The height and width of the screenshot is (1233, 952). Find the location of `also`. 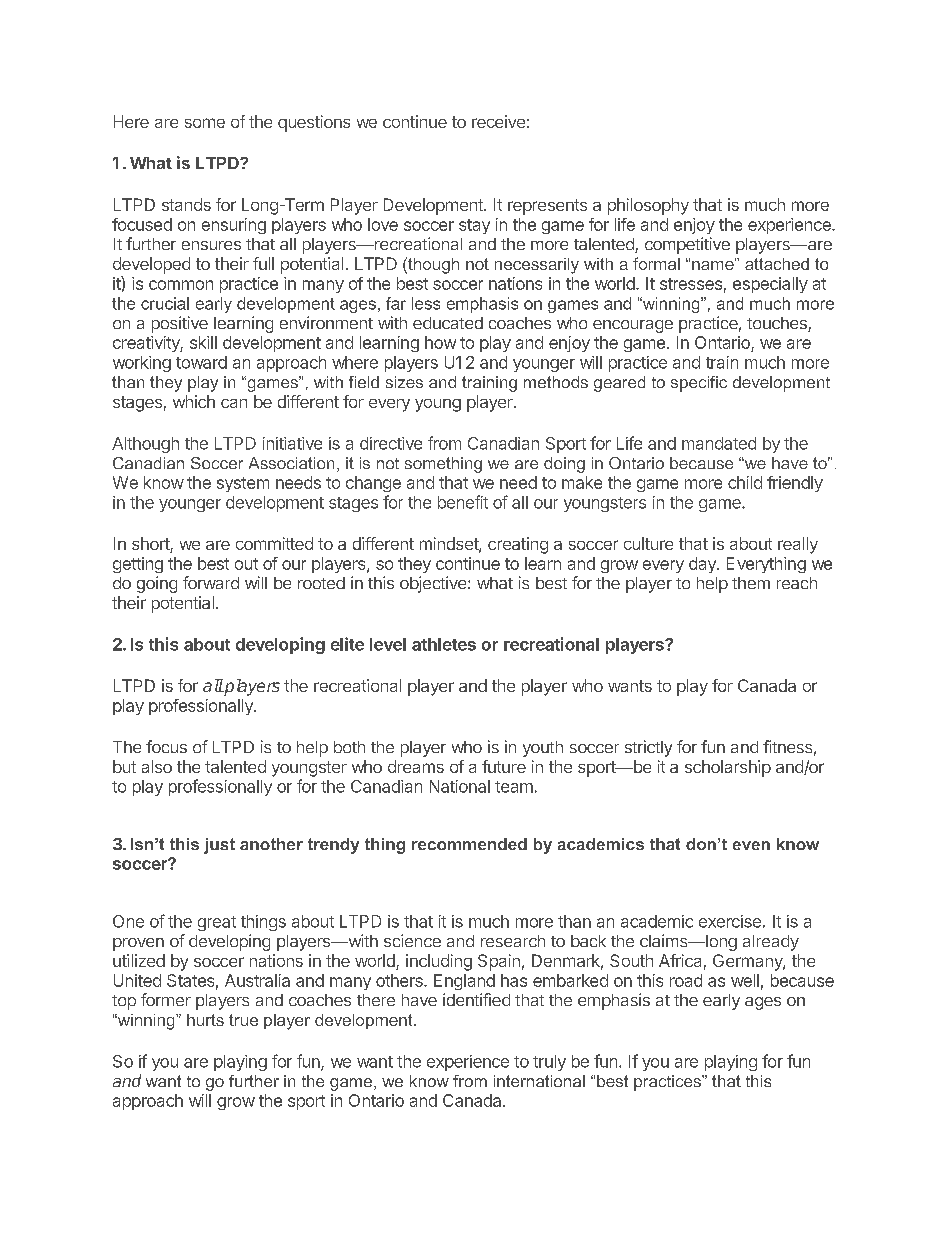

also is located at coordinates (157, 766).
